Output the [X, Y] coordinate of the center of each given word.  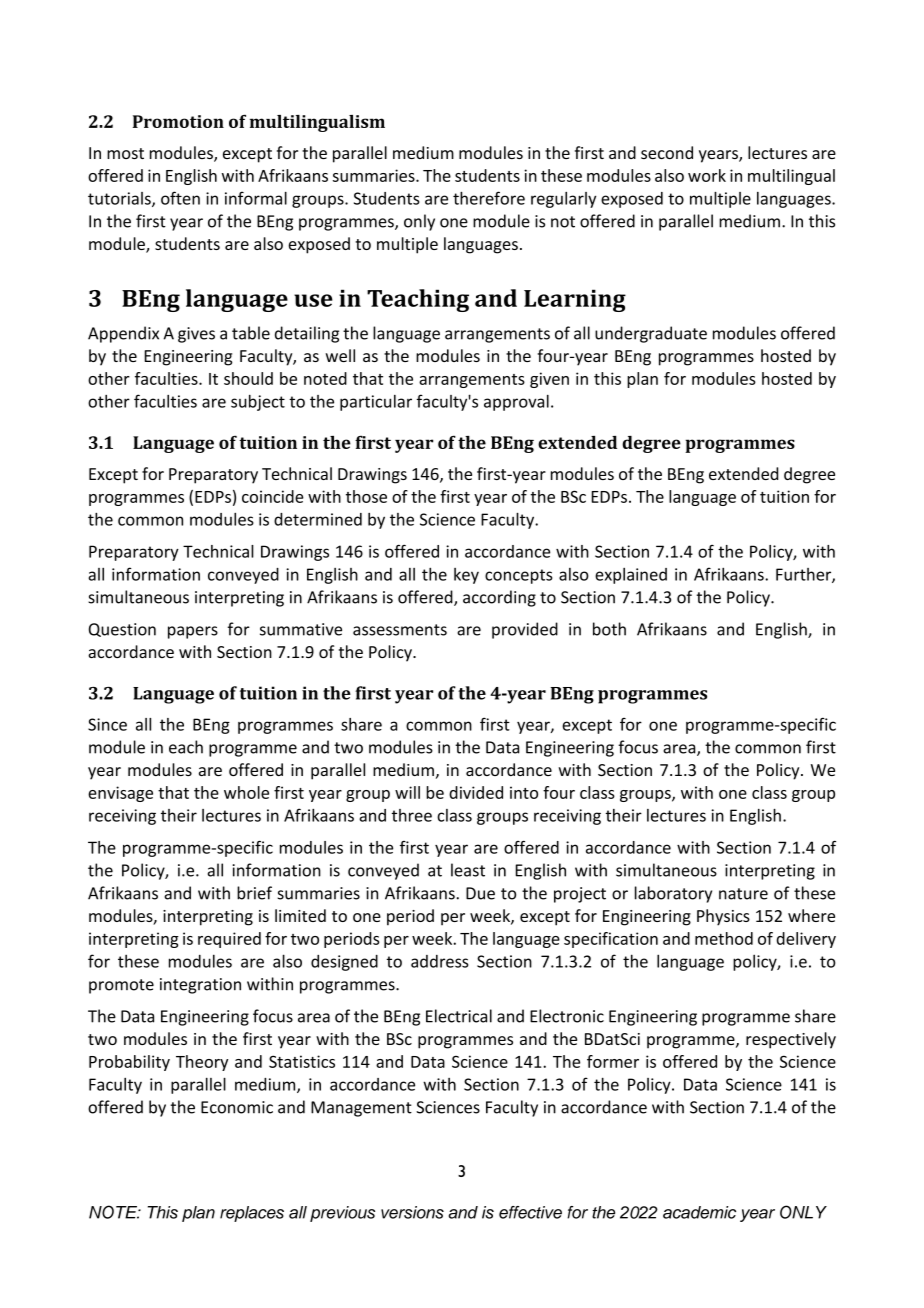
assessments [400, 630]
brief [254, 893]
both [609, 629]
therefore [489, 198]
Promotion [178, 121]
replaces [252, 1214]
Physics [723, 917]
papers [193, 632]
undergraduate [651, 334]
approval [516, 403]
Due [480, 893]
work [707, 175]
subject [258, 403]
